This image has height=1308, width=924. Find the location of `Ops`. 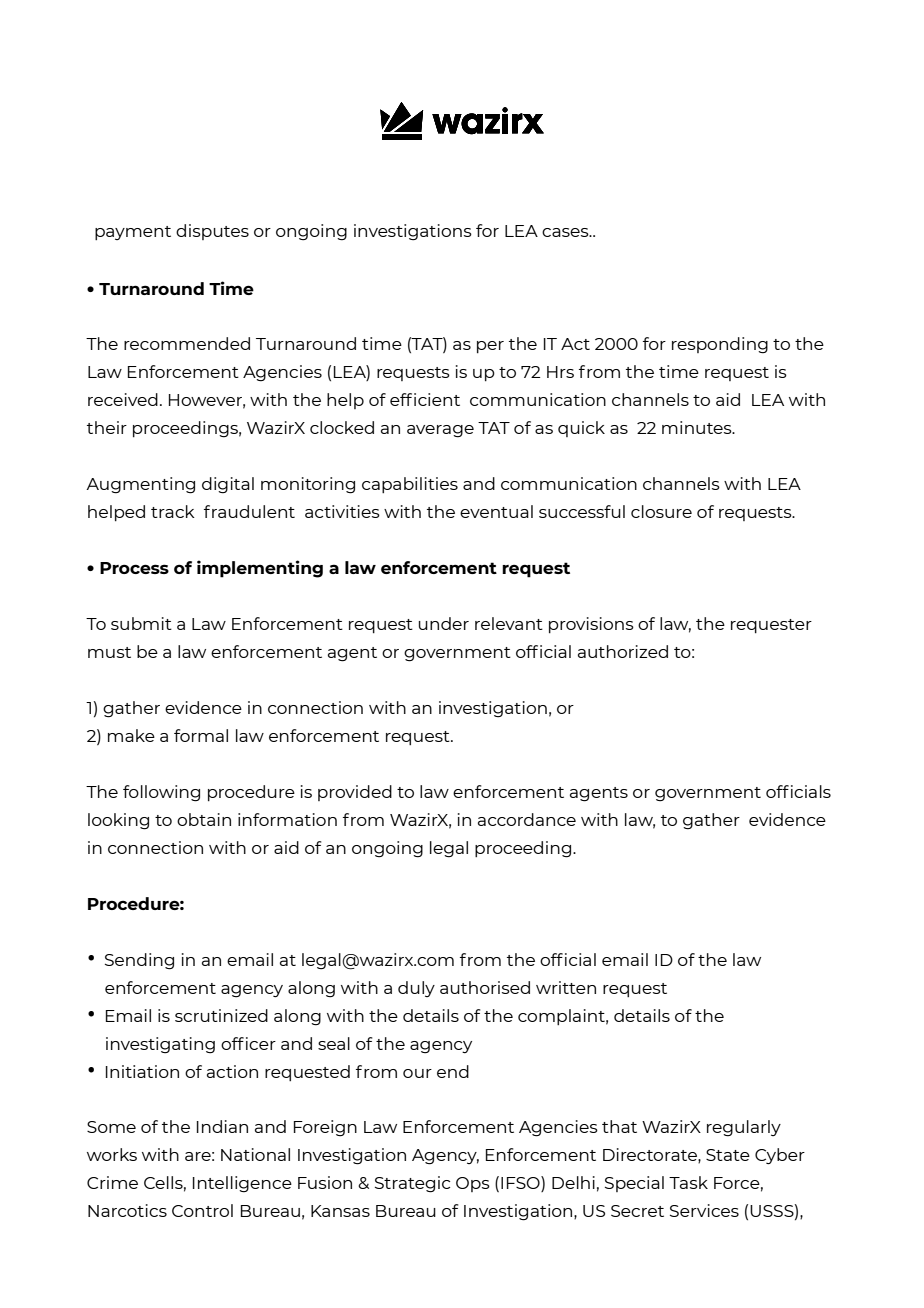

Ops is located at coordinates (473, 1184).
